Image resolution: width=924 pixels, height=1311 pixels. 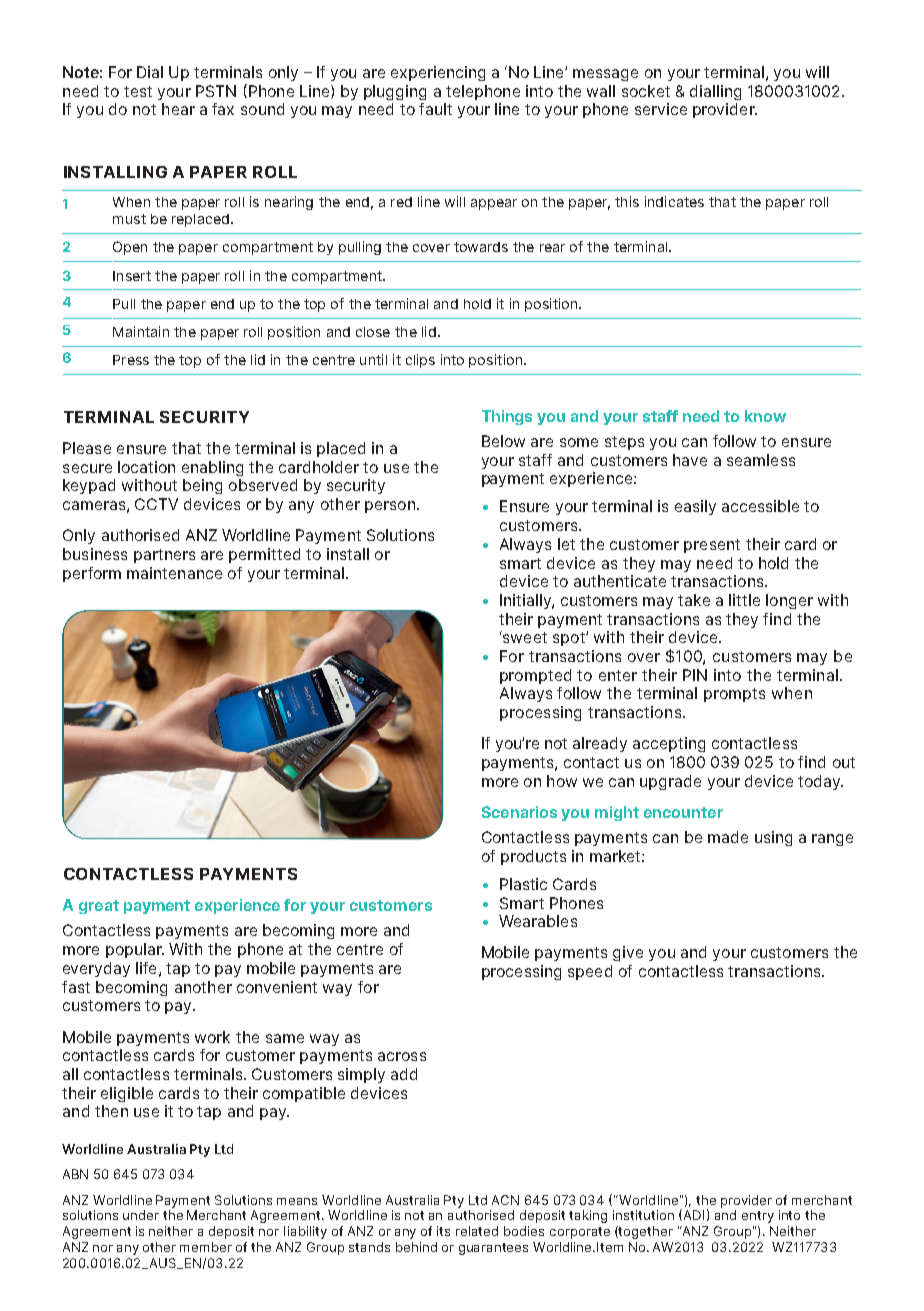 What do you see at coordinates (758, 1217) in the screenshot?
I see `entry` at bounding box center [758, 1217].
